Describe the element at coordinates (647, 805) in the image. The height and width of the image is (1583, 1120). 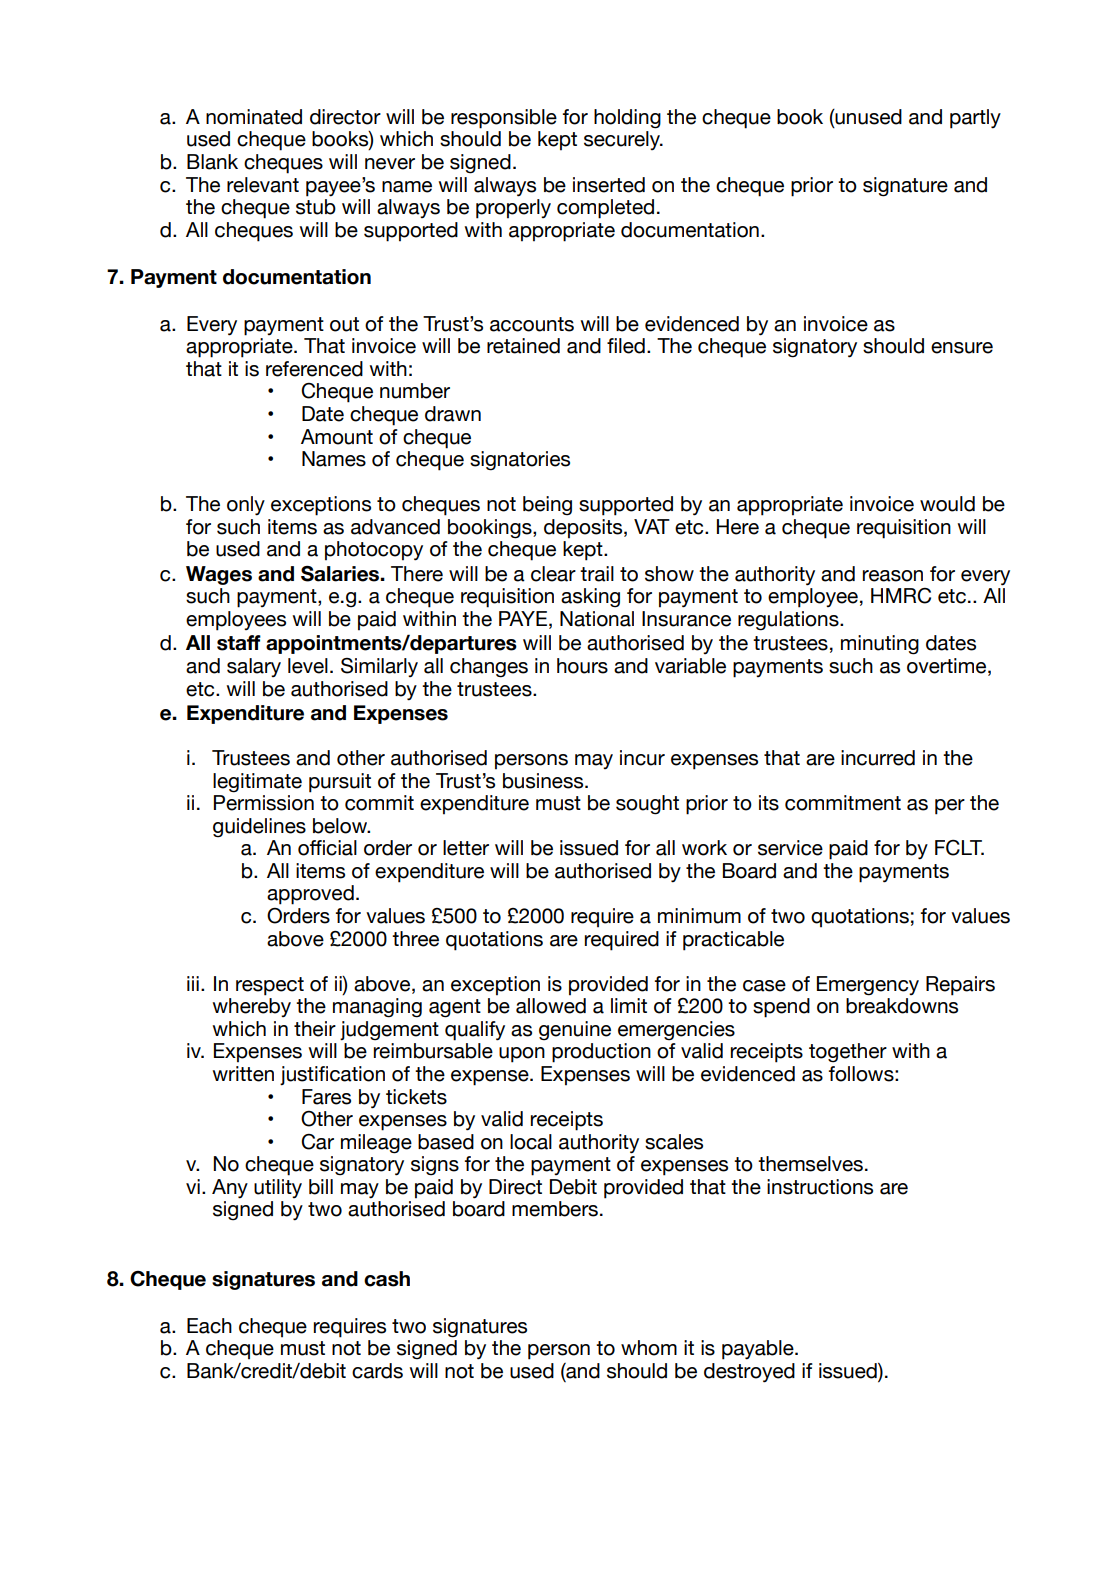
I see `sought` at that location.
